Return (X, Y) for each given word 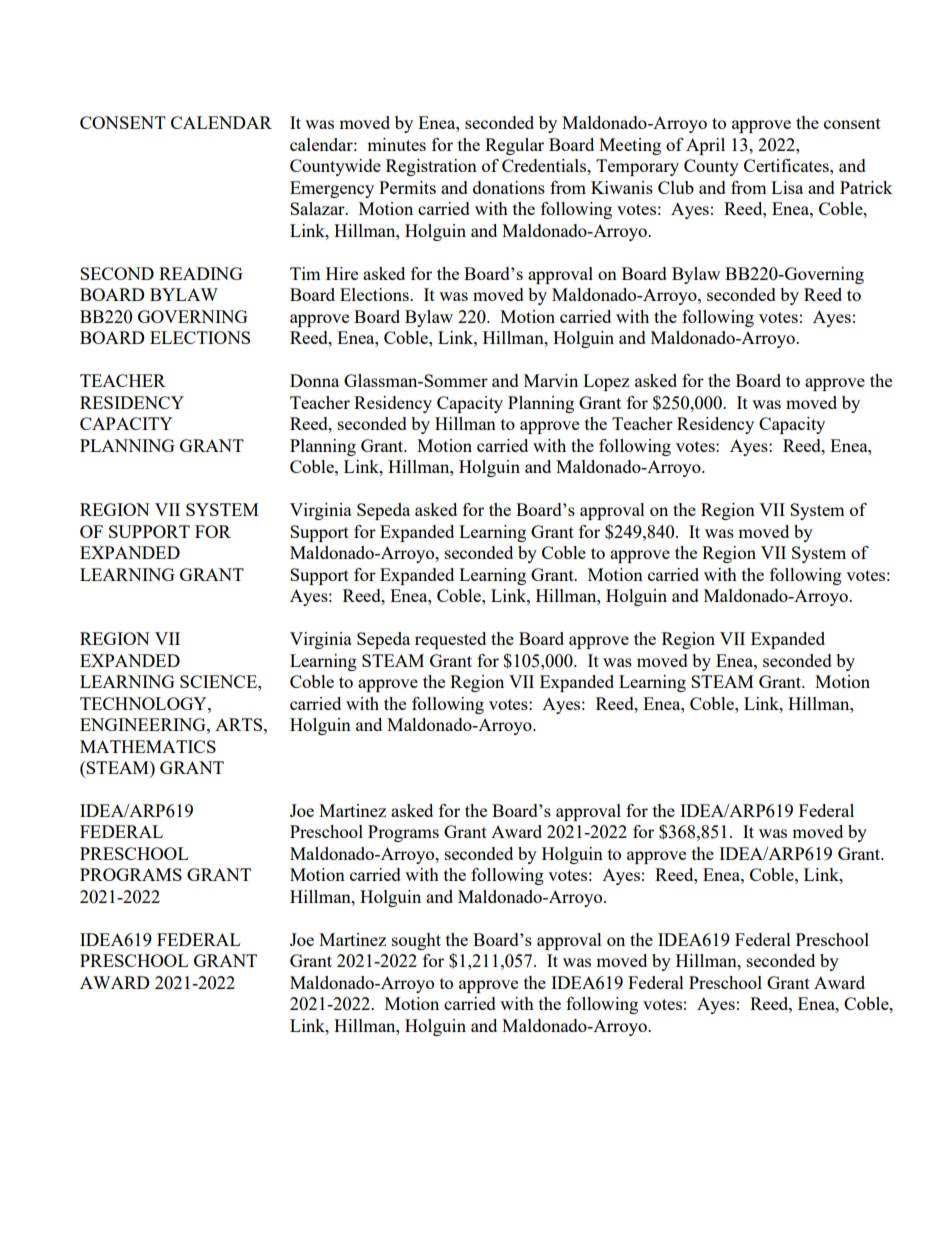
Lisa (787, 187)
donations (509, 187)
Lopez (606, 382)
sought (416, 941)
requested (450, 640)
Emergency (332, 189)
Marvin (551, 380)
